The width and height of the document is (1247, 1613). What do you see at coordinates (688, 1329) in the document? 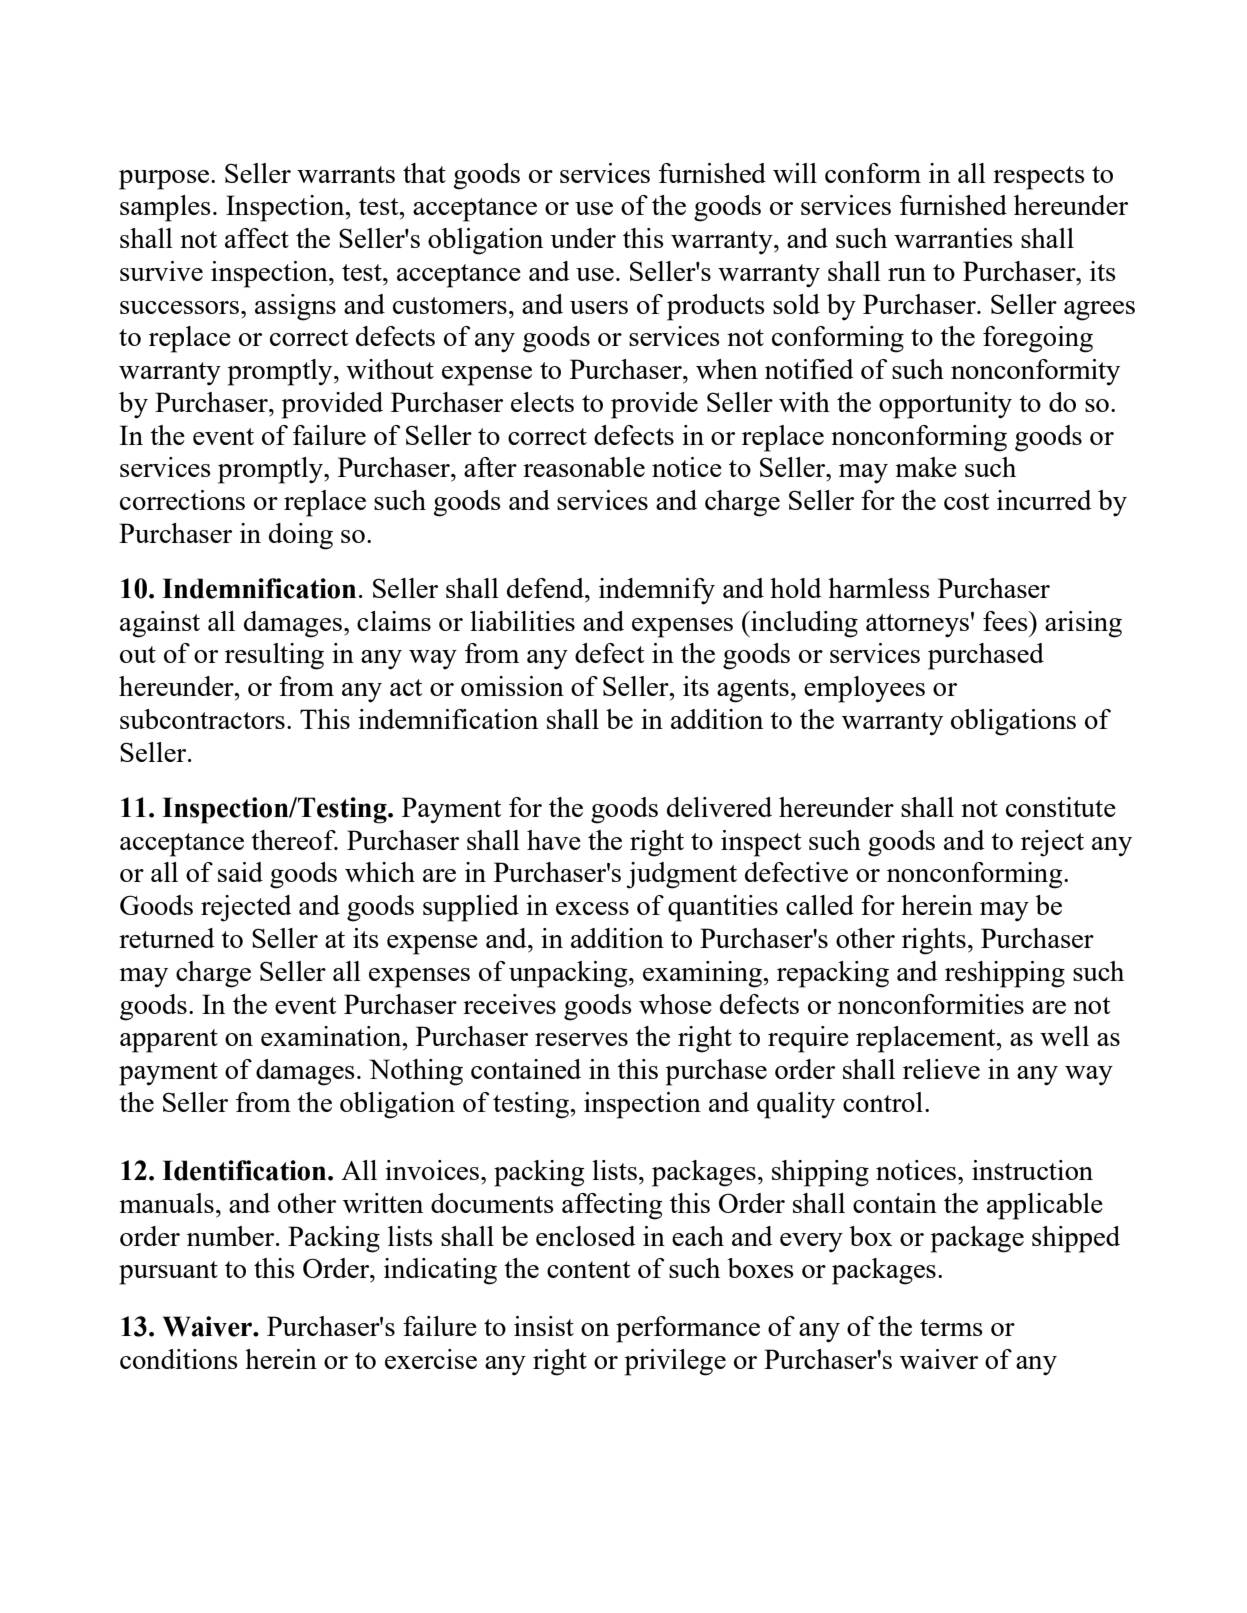
I see `performance` at bounding box center [688, 1329].
